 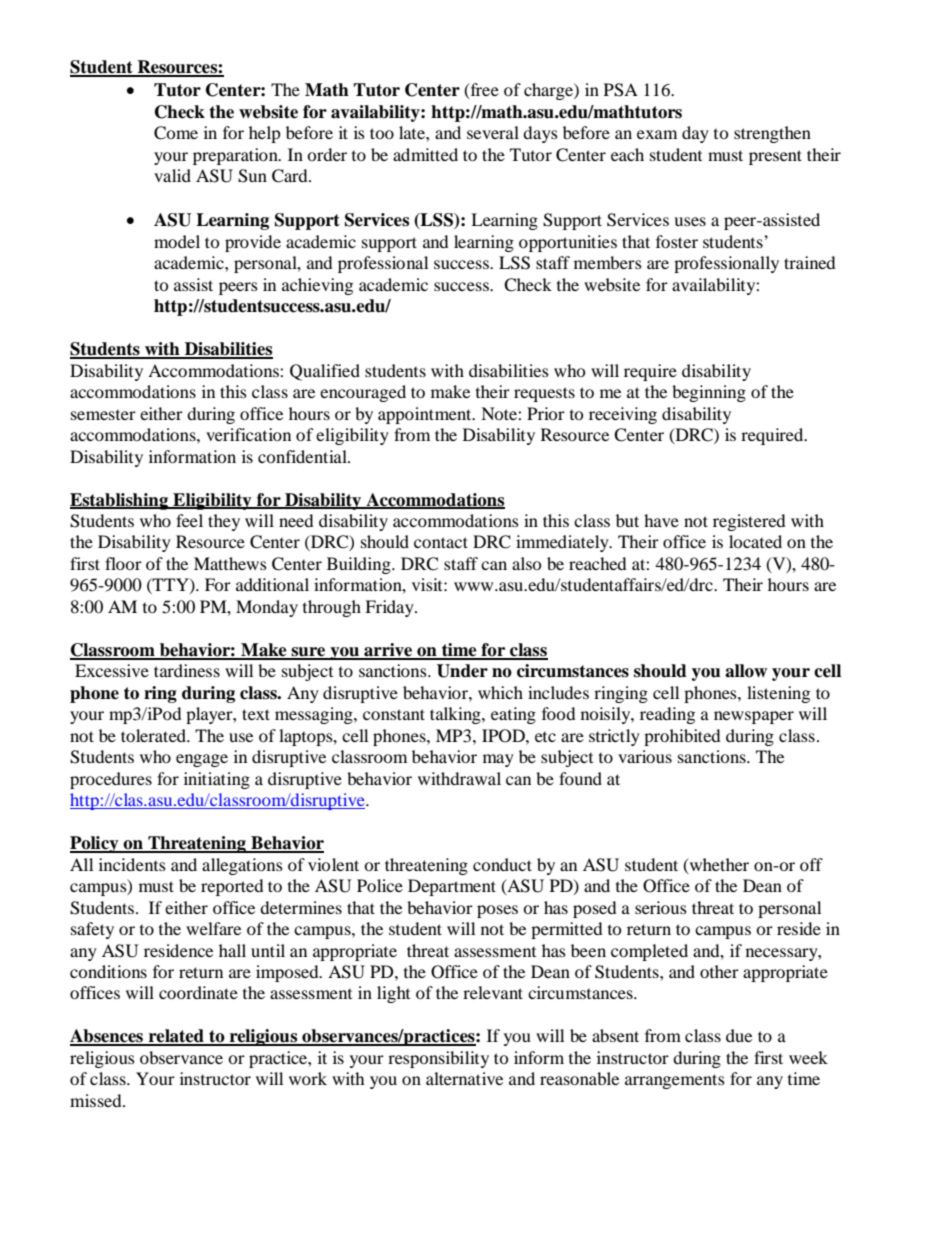 I want to click on conduct, so click(x=502, y=864).
